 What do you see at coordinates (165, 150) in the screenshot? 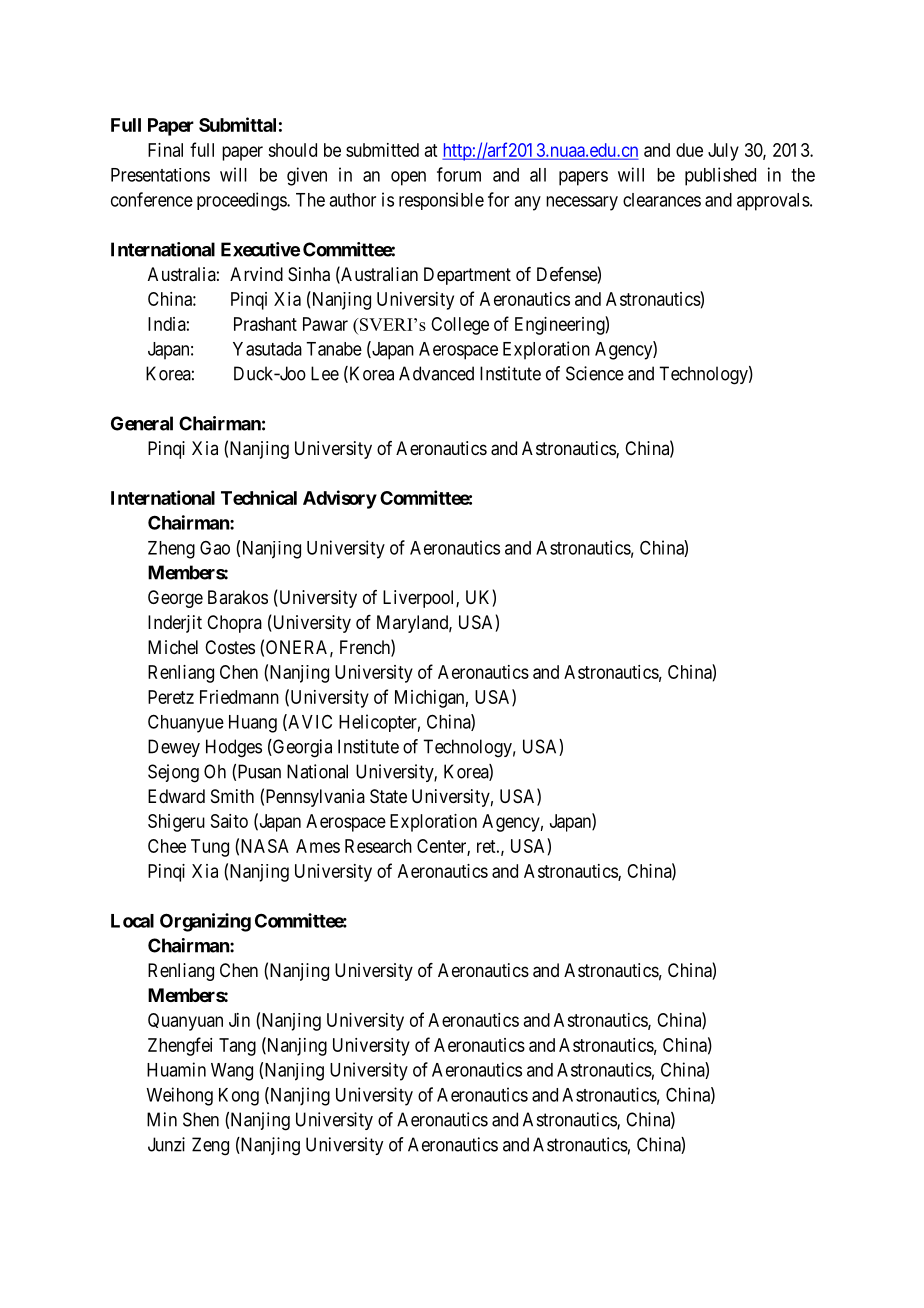
I see `Final` at bounding box center [165, 150].
